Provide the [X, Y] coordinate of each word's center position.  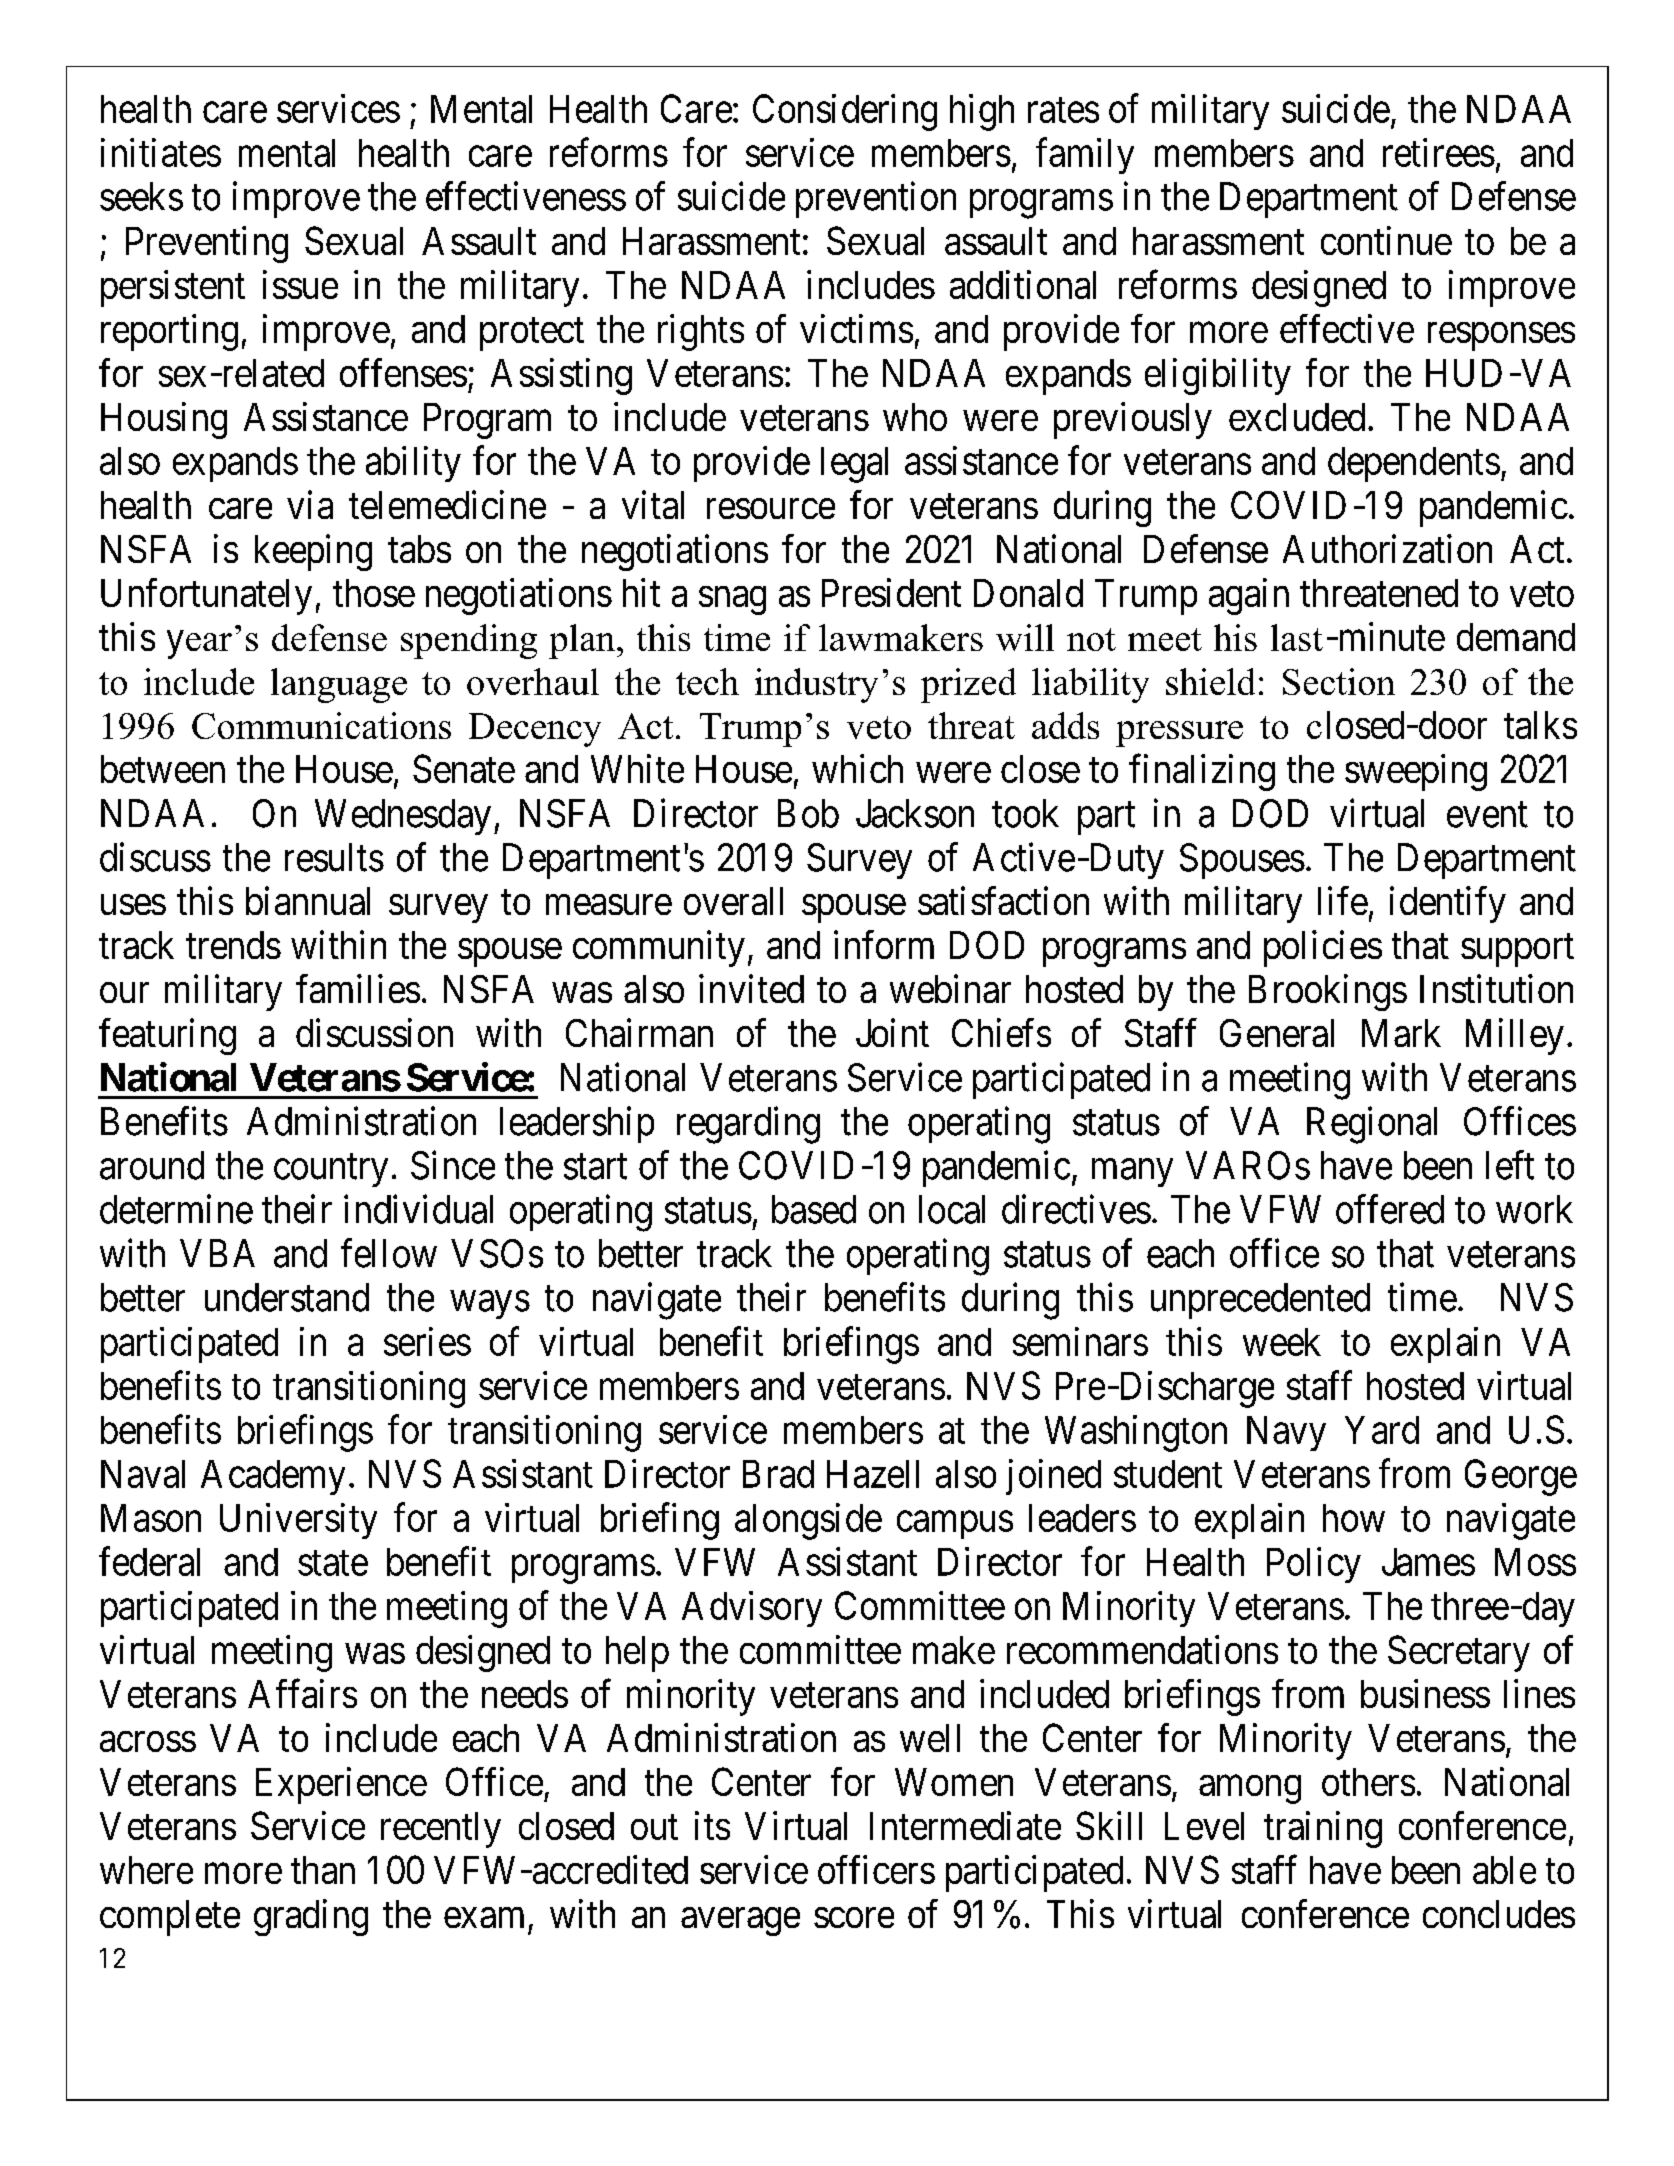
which [857, 768]
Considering [845, 112]
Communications [321, 725]
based [814, 1209]
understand [287, 1297]
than [323, 1870]
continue [1386, 240]
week [1282, 1342]
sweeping [1416, 772]
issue [300, 284]
